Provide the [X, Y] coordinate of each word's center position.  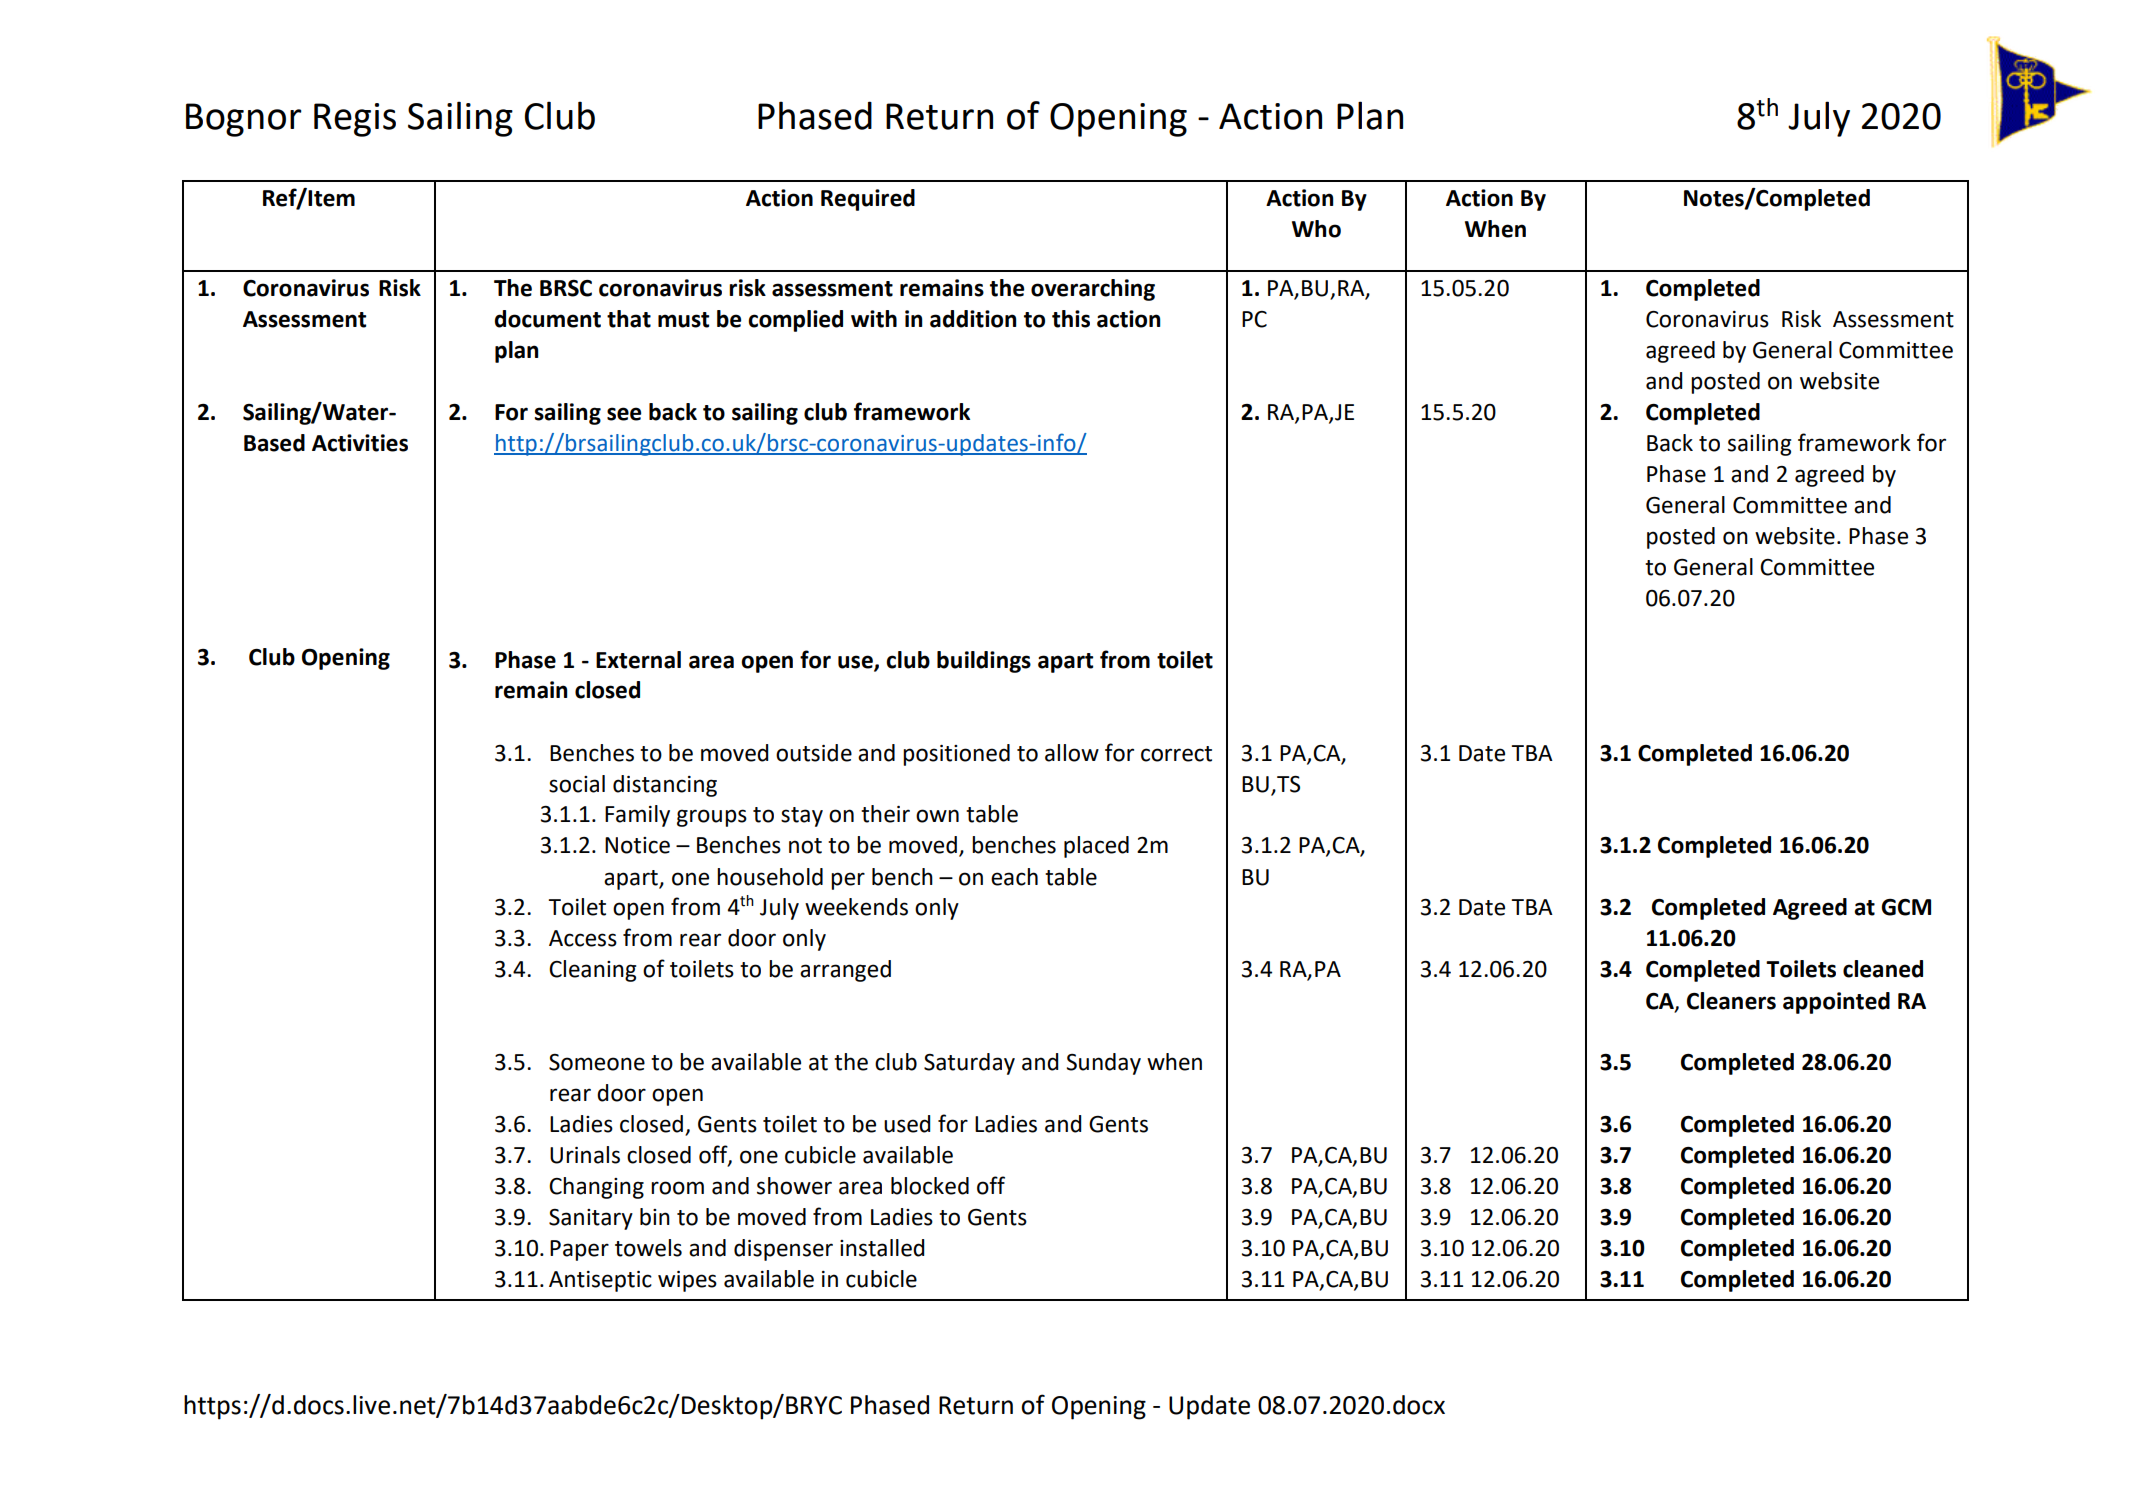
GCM [1906, 907]
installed [882, 1248]
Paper [579, 1250]
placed [1096, 847]
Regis [355, 120]
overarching [1093, 290]
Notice [637, 845]
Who [1316, 229]
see [624, 414]
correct [1176, 754]
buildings [984, 662]
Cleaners [1731, 1001]
